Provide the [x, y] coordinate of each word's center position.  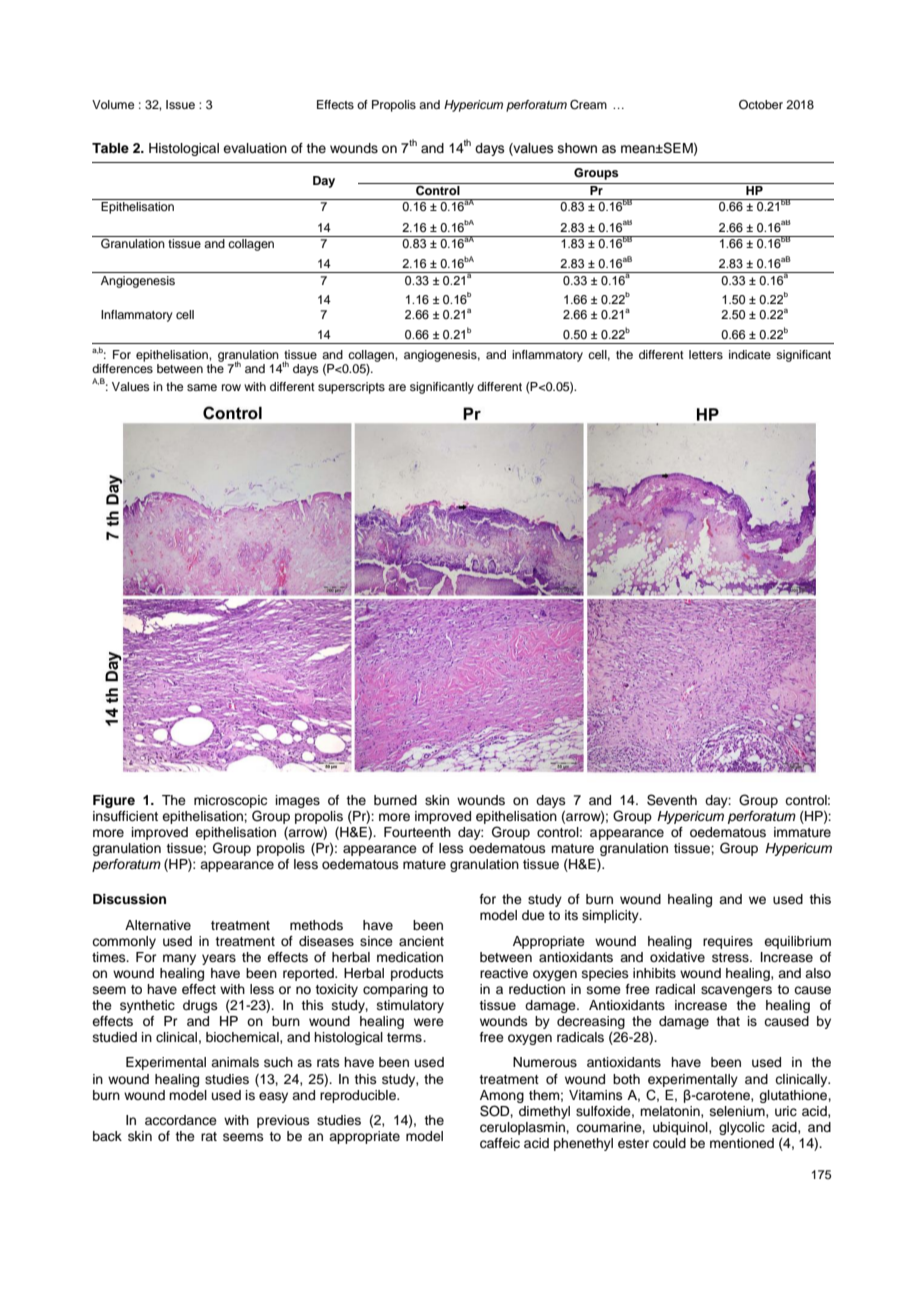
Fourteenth [417, 832]
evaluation [255, 148]
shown [577, 148]
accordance [181, 1120]
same [202, 387]
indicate [750, 354]
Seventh [672, 800]
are [397, 387]
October [761, 105]
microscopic [230, 801]
